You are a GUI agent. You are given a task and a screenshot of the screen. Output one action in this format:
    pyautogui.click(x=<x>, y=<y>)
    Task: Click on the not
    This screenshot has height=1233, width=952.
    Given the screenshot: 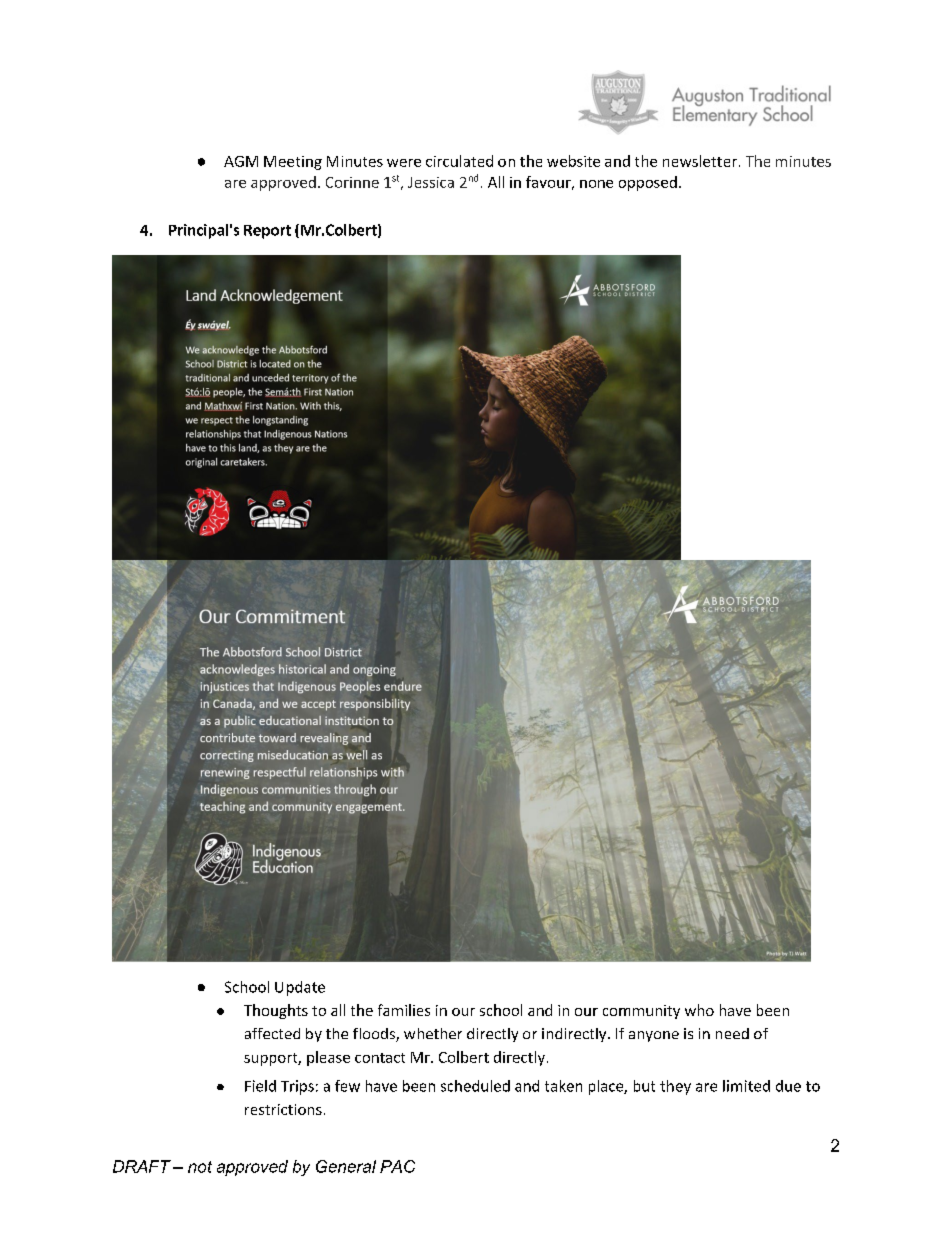 What is the action you would take?
    pyautogui.click(x=200, y=1167)
